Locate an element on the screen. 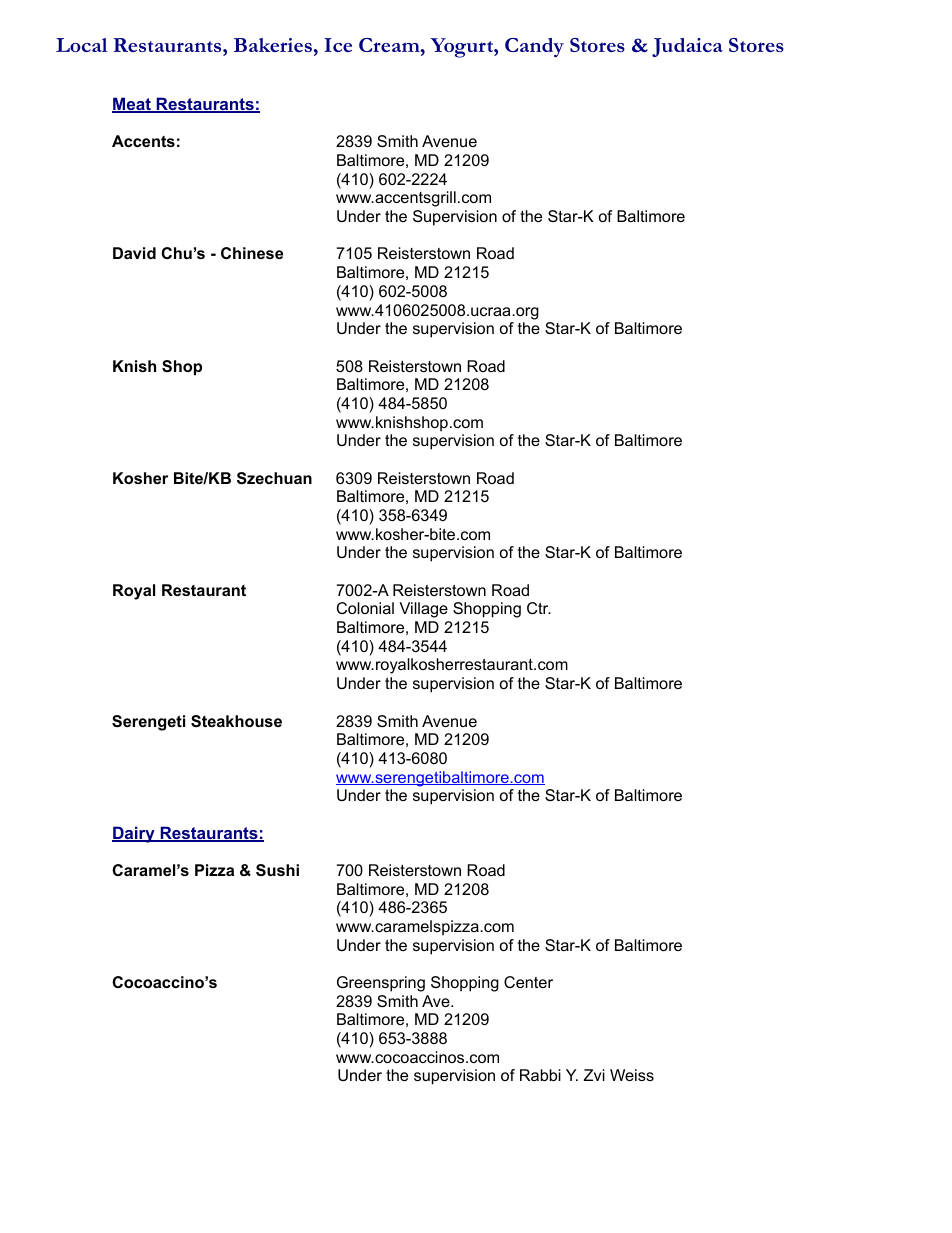 The height and width of the screenshot is (1233, 952). Bakeries is located at coordinates (273, 45).
